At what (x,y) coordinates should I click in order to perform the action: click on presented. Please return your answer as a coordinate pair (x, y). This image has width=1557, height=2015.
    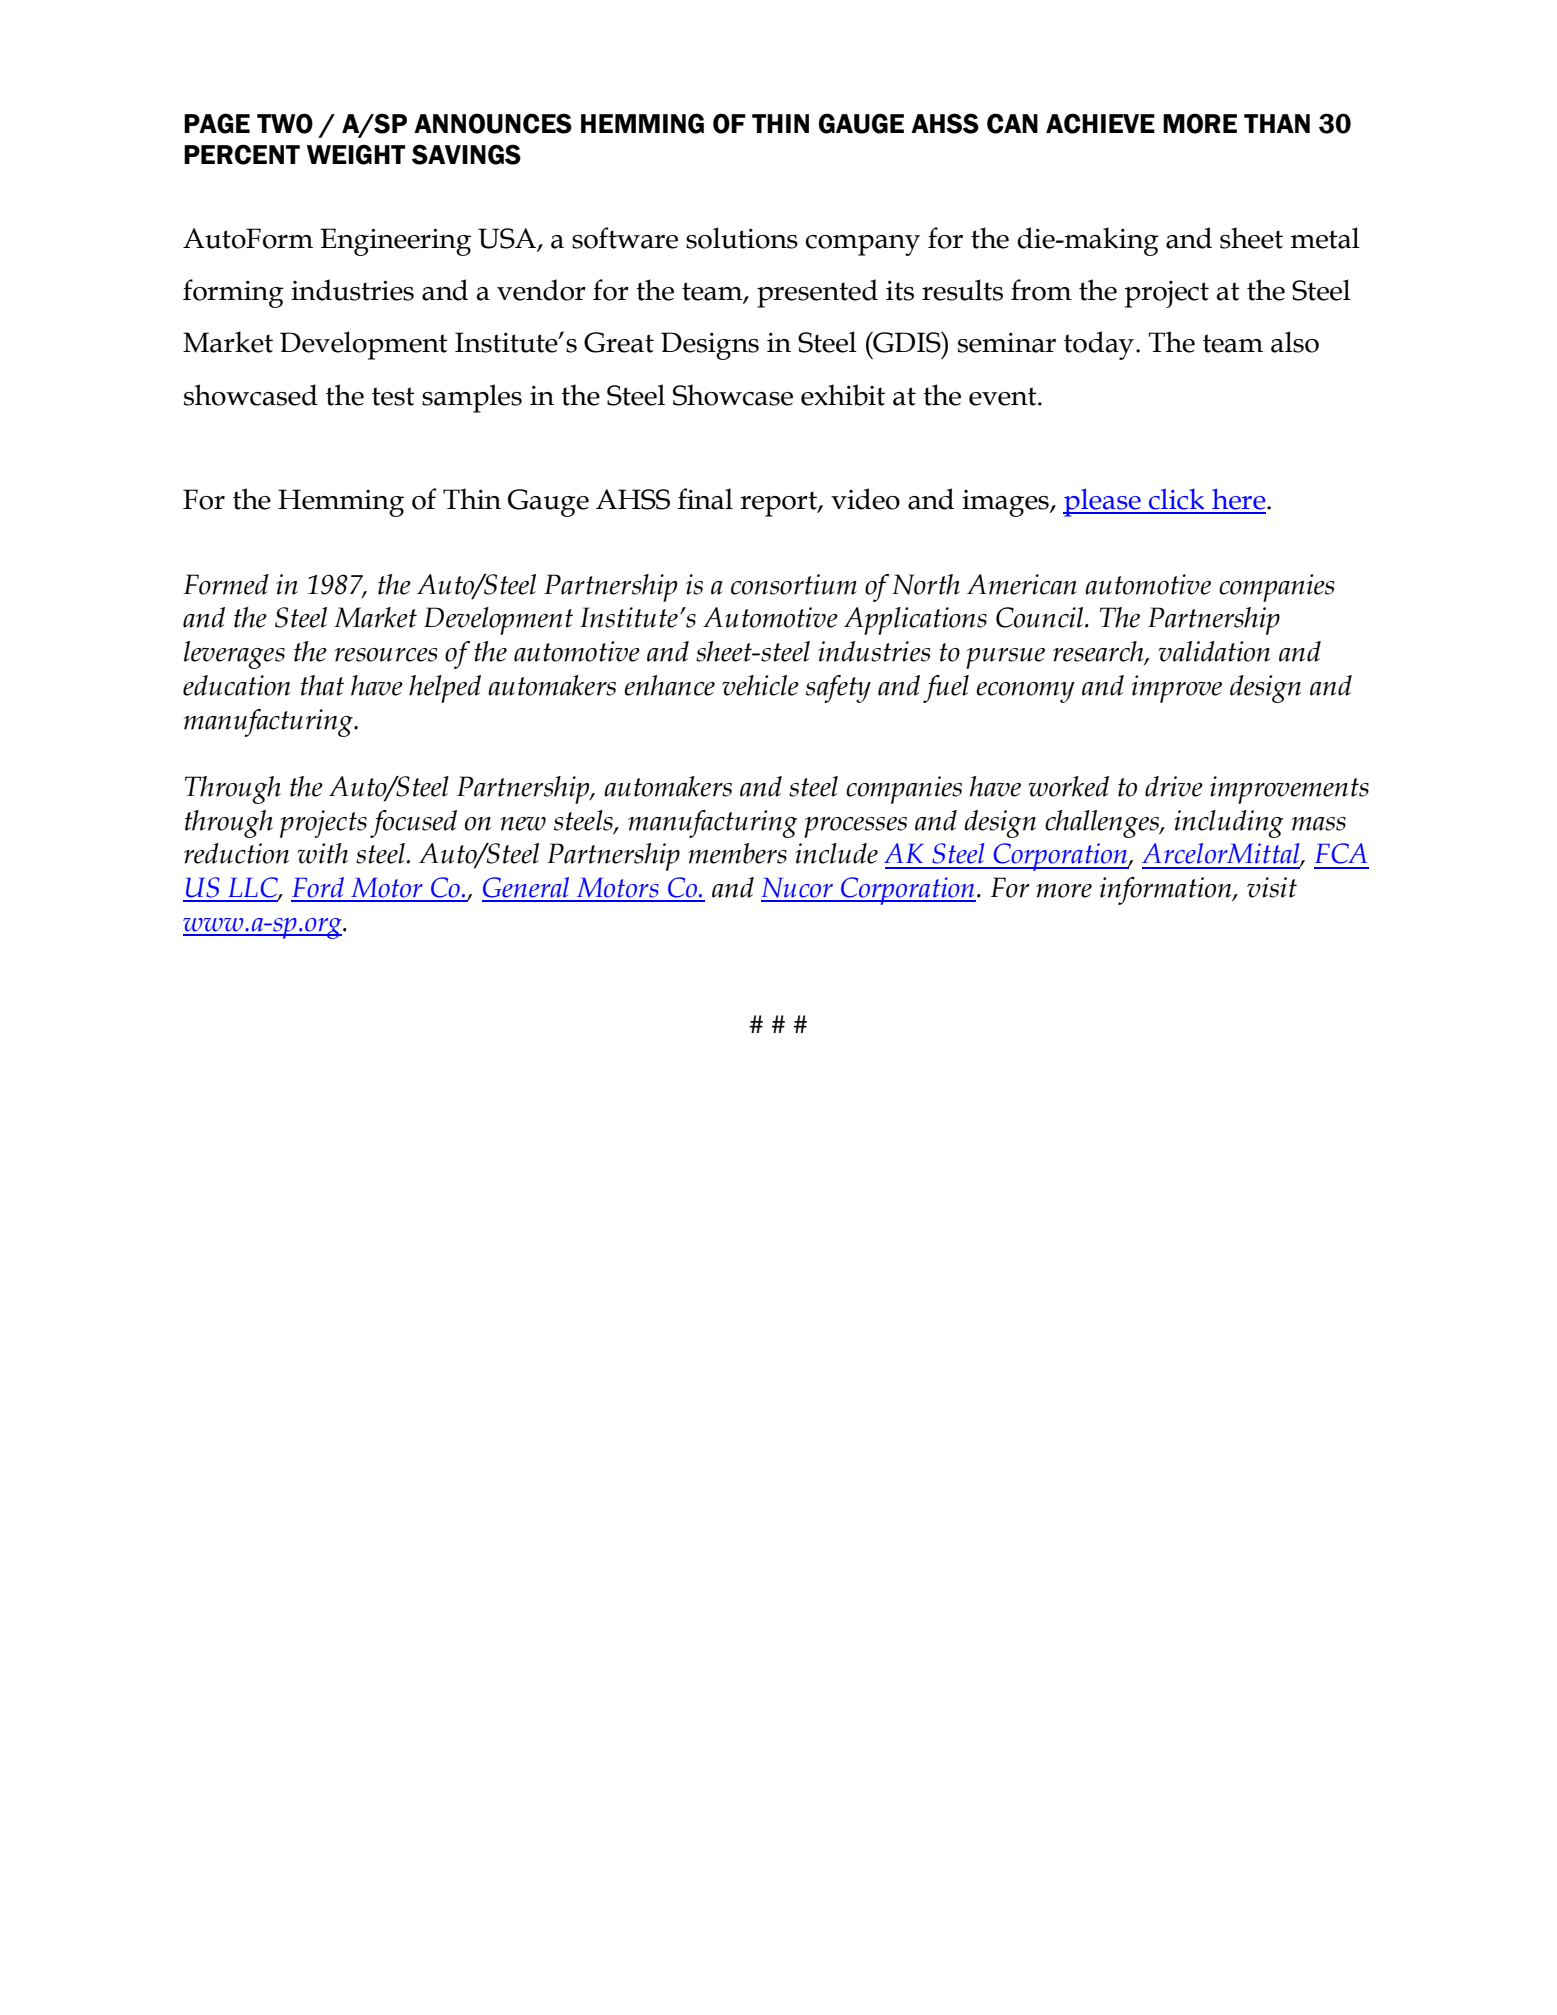
    Looking at the image, I should click on (817, 293).
